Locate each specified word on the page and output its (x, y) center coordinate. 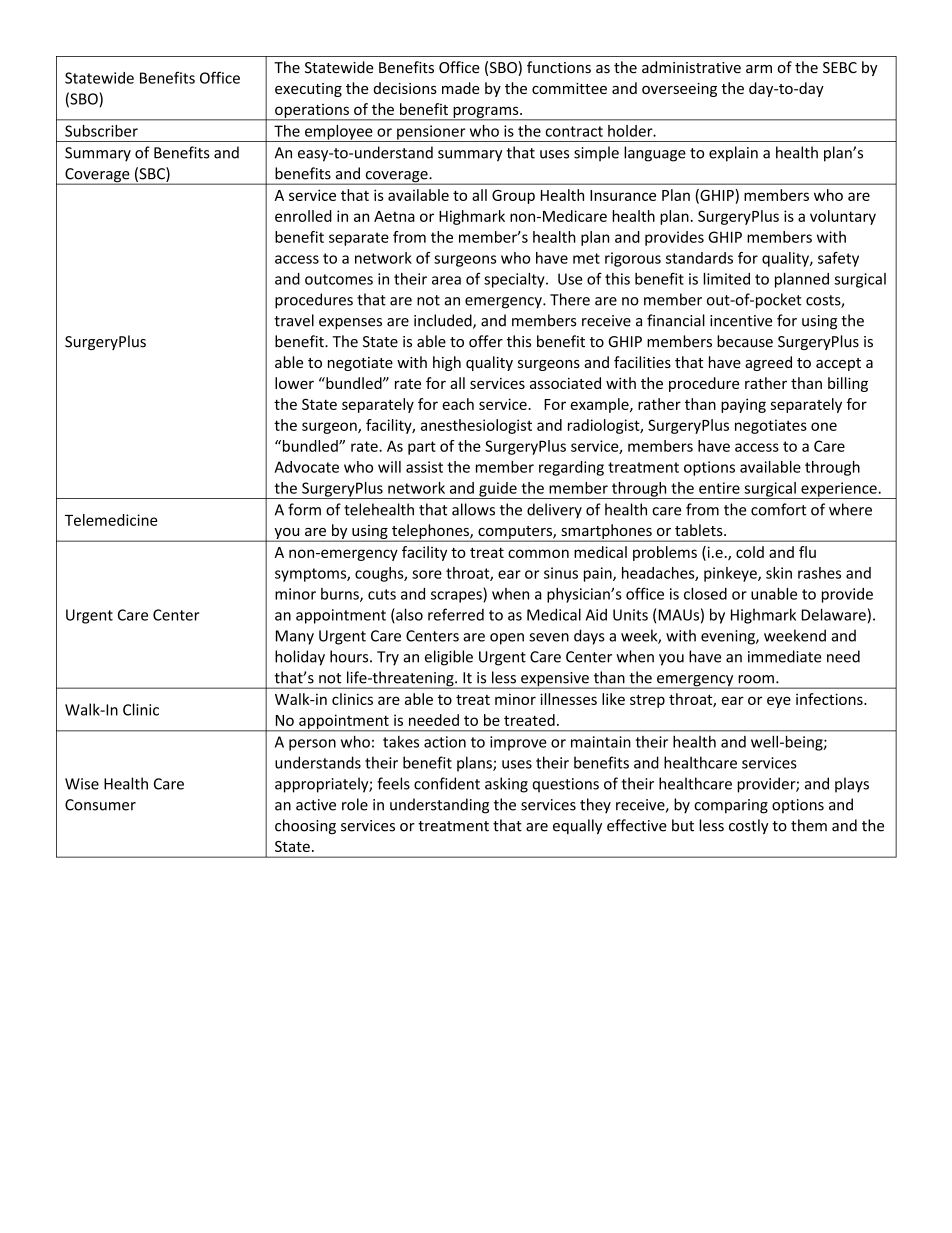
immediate (784, 656)
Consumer (100, 805)
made (461, 88)
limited (726, 279)
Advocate (306, 467)
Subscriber (101, 131)
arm (759, 69)
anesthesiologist (476, 426)
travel (294, 320)
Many (295, 637)
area (446, 280)
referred (456, 614)
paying (743, 405)
